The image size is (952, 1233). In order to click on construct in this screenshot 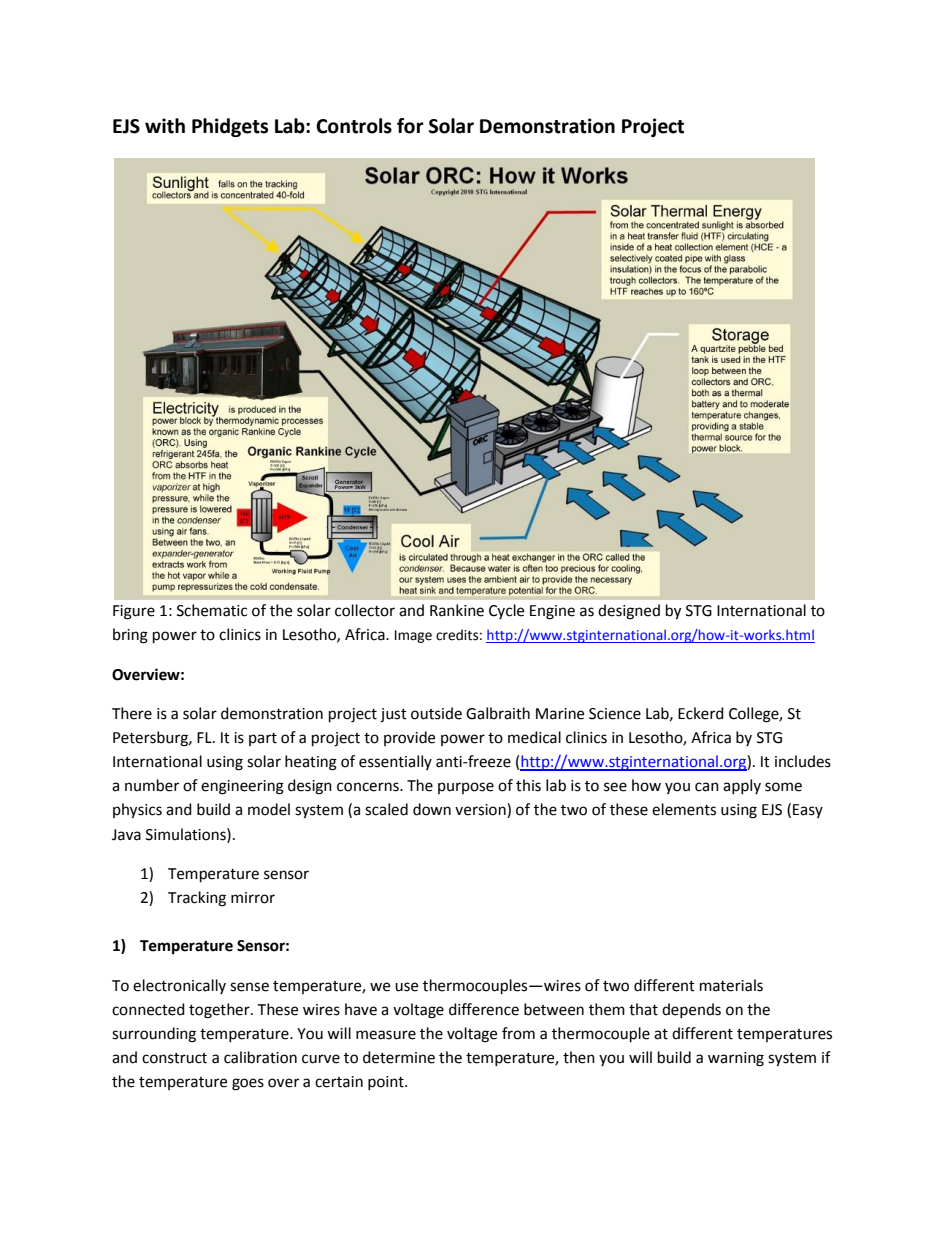, I will do `click(174, 1058)`.
